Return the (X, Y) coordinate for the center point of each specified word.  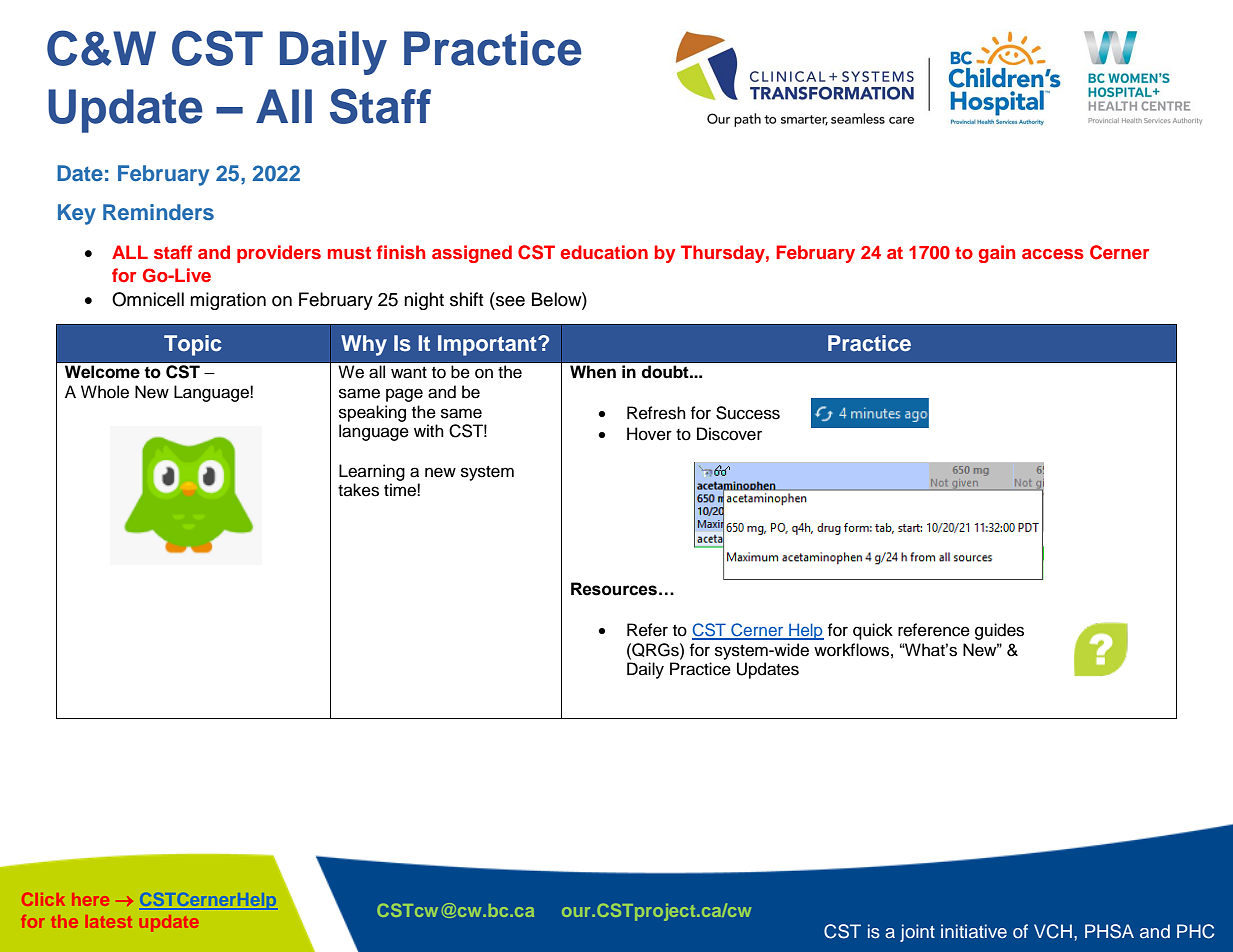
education (604, 252)
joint (917, 933)
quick (873, 631)
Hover (649, 434)
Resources (614, 589)
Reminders (158, 212)
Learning (372, 472)
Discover (729, 434)
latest (109, 921)
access (1053, 254)
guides (999, 631)
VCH (1053, 931)
